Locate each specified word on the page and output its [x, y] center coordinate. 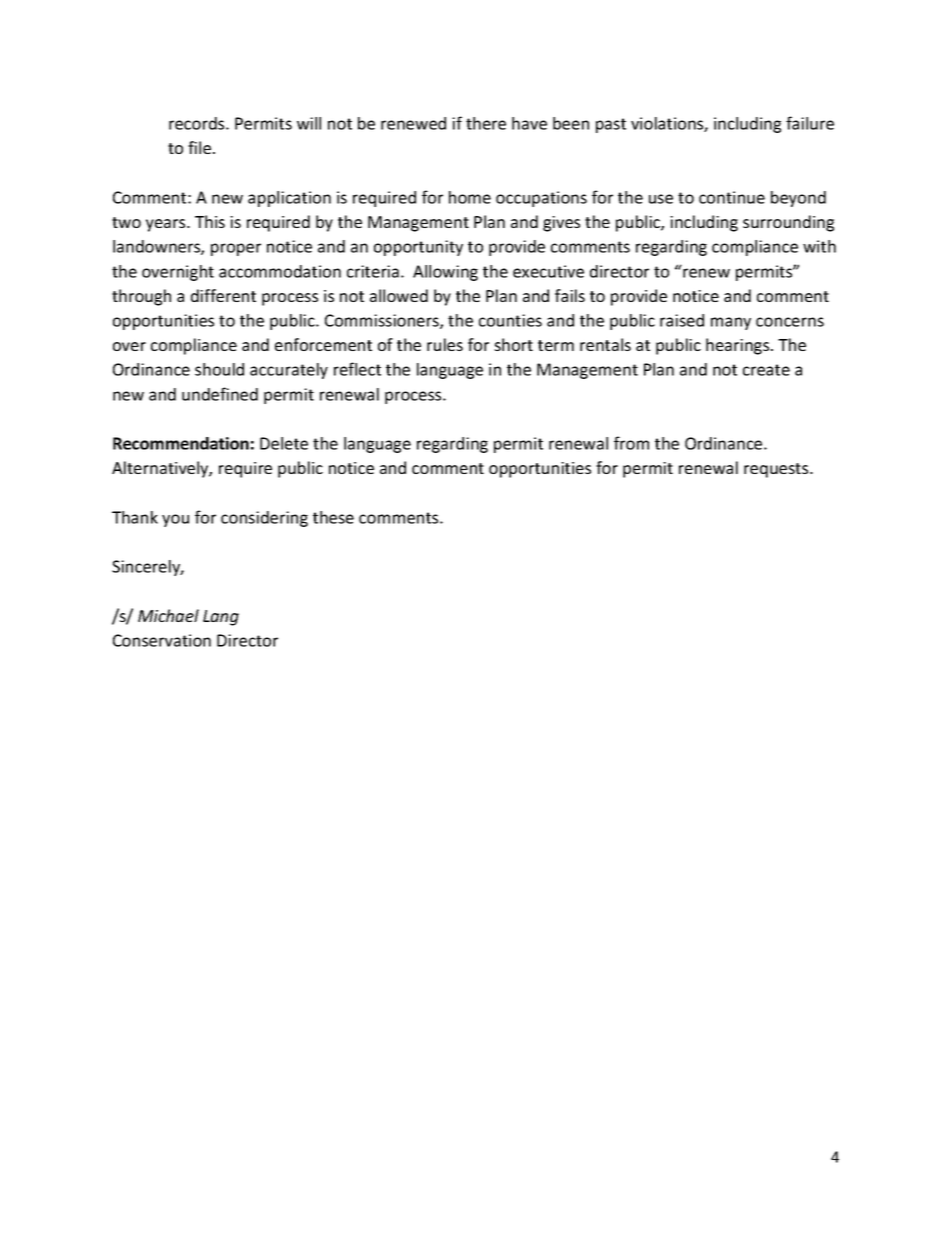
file [199, 147]
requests [777, 470]
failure [810, 123]
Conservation [162, 640]
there [486, 123]
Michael [168, 615]
